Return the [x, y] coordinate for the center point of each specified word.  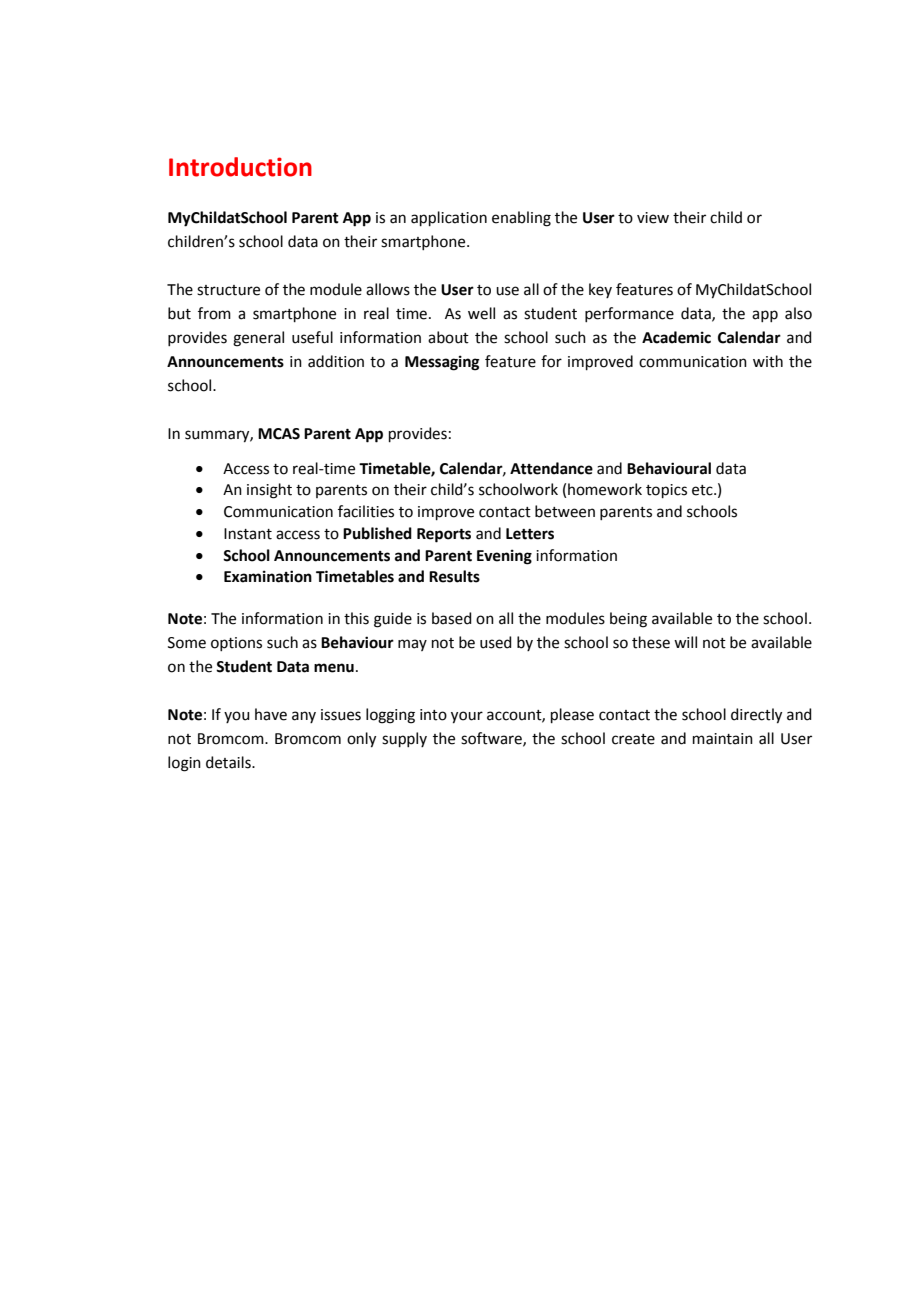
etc [703, 490]
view [653, 218]
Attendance [551, 468]
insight [269, 491]
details [229, 762]
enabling [521, 219]
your [467, 717]
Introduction [240, 167]
